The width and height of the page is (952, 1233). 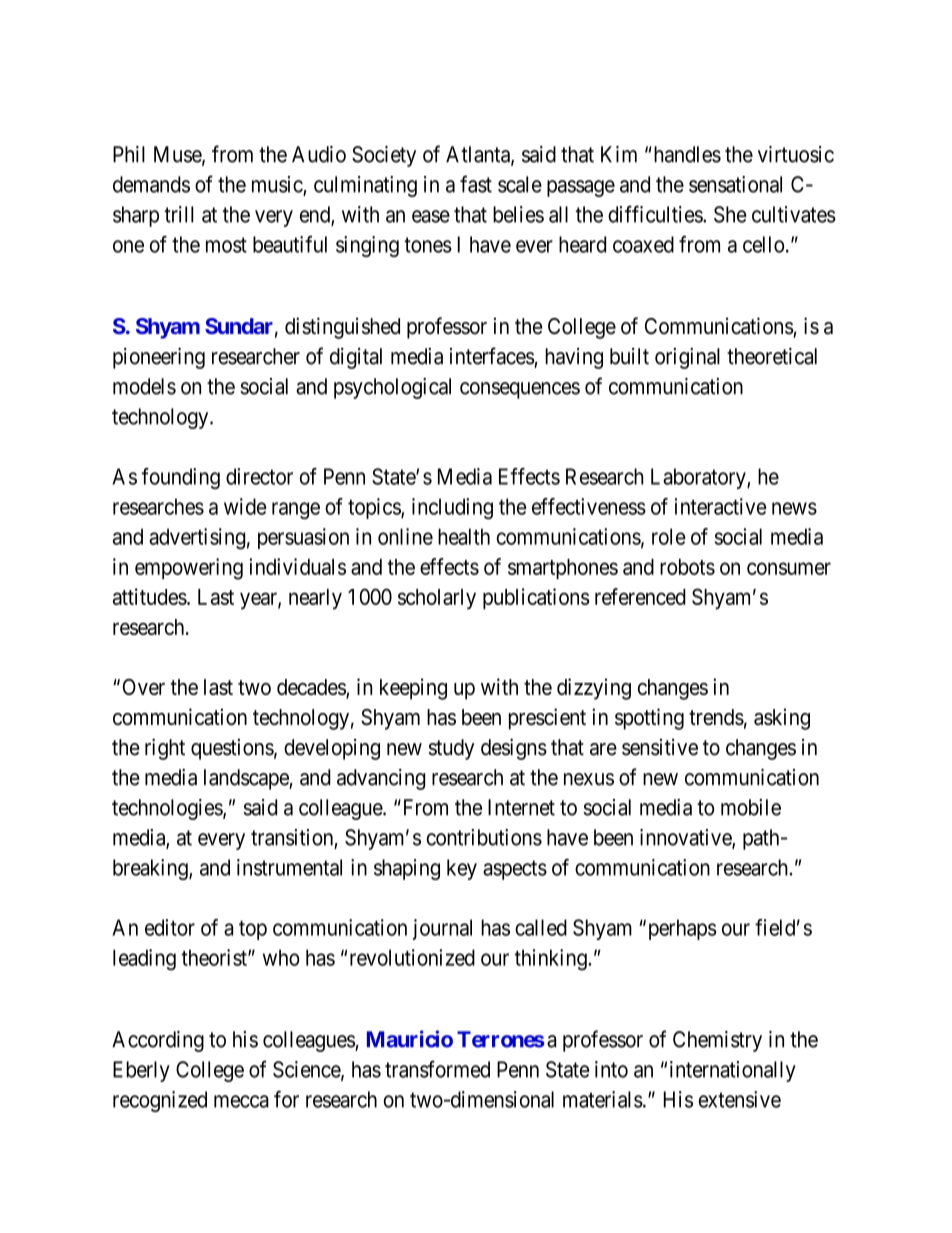 I want to click on founding, so click(x=181, y=478).
